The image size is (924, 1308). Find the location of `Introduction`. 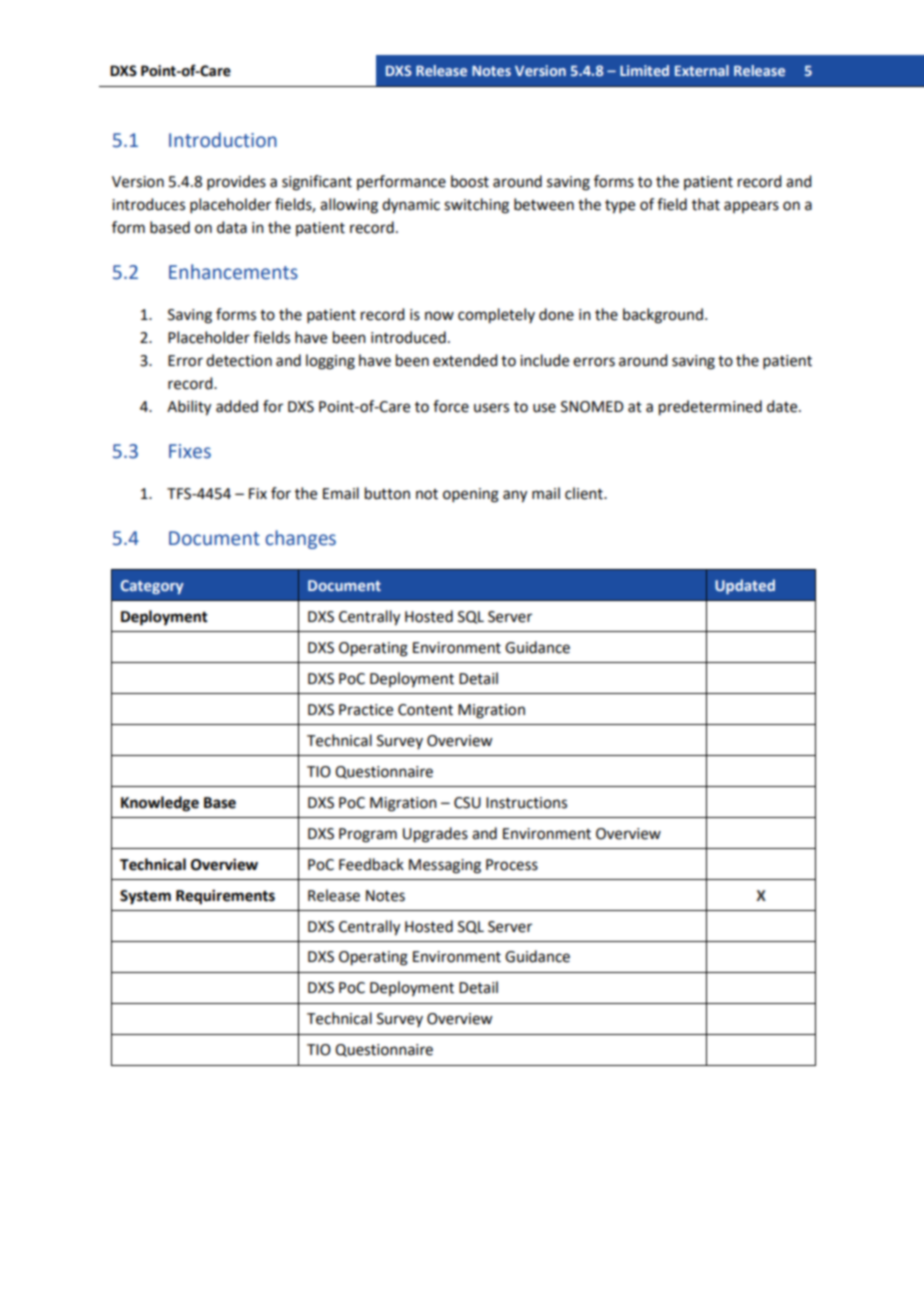

Introduction is located at coordinates (223, 140).
